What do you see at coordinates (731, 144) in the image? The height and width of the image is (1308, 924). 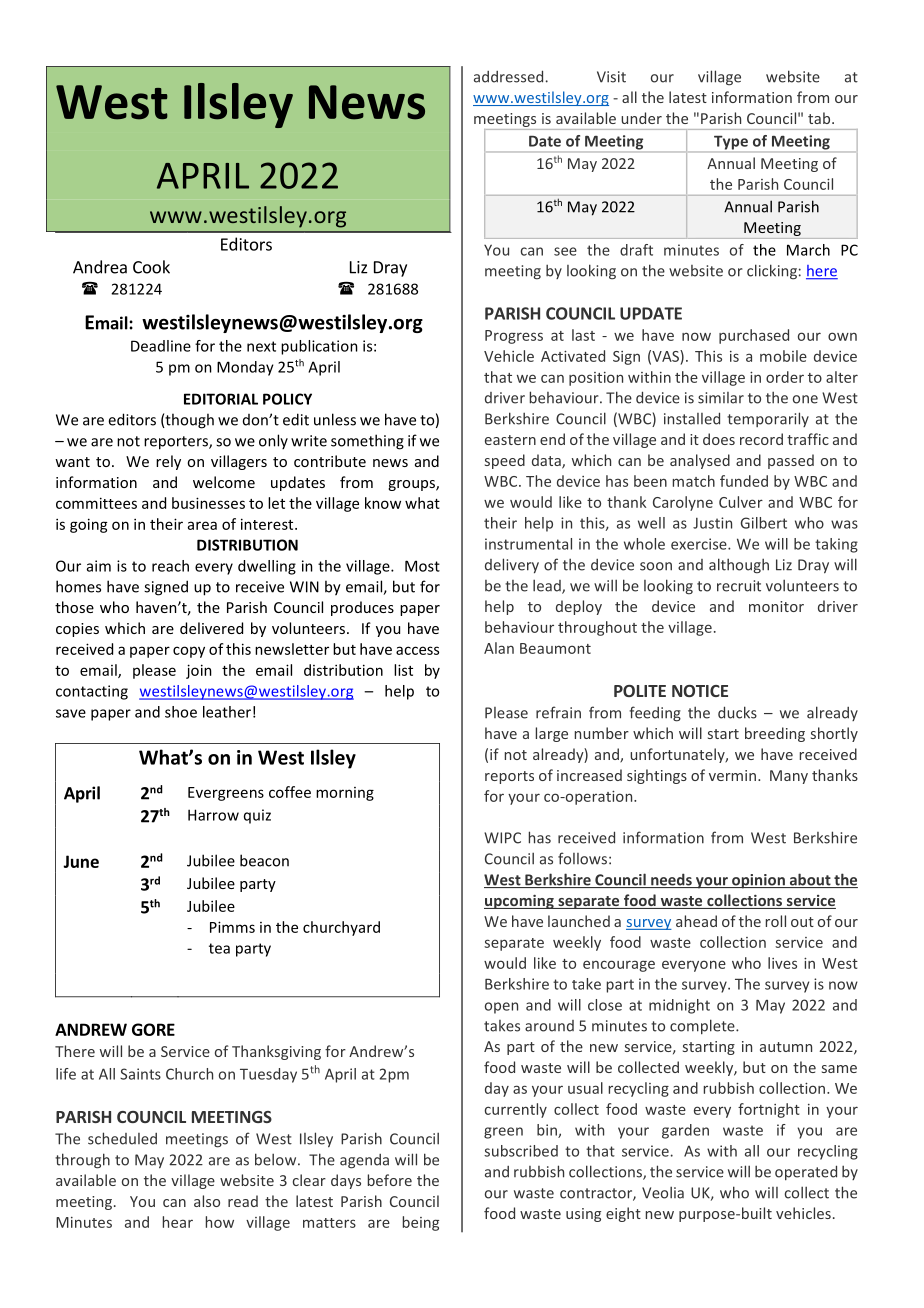 I see `Type` at bounding box center [731, 144].
